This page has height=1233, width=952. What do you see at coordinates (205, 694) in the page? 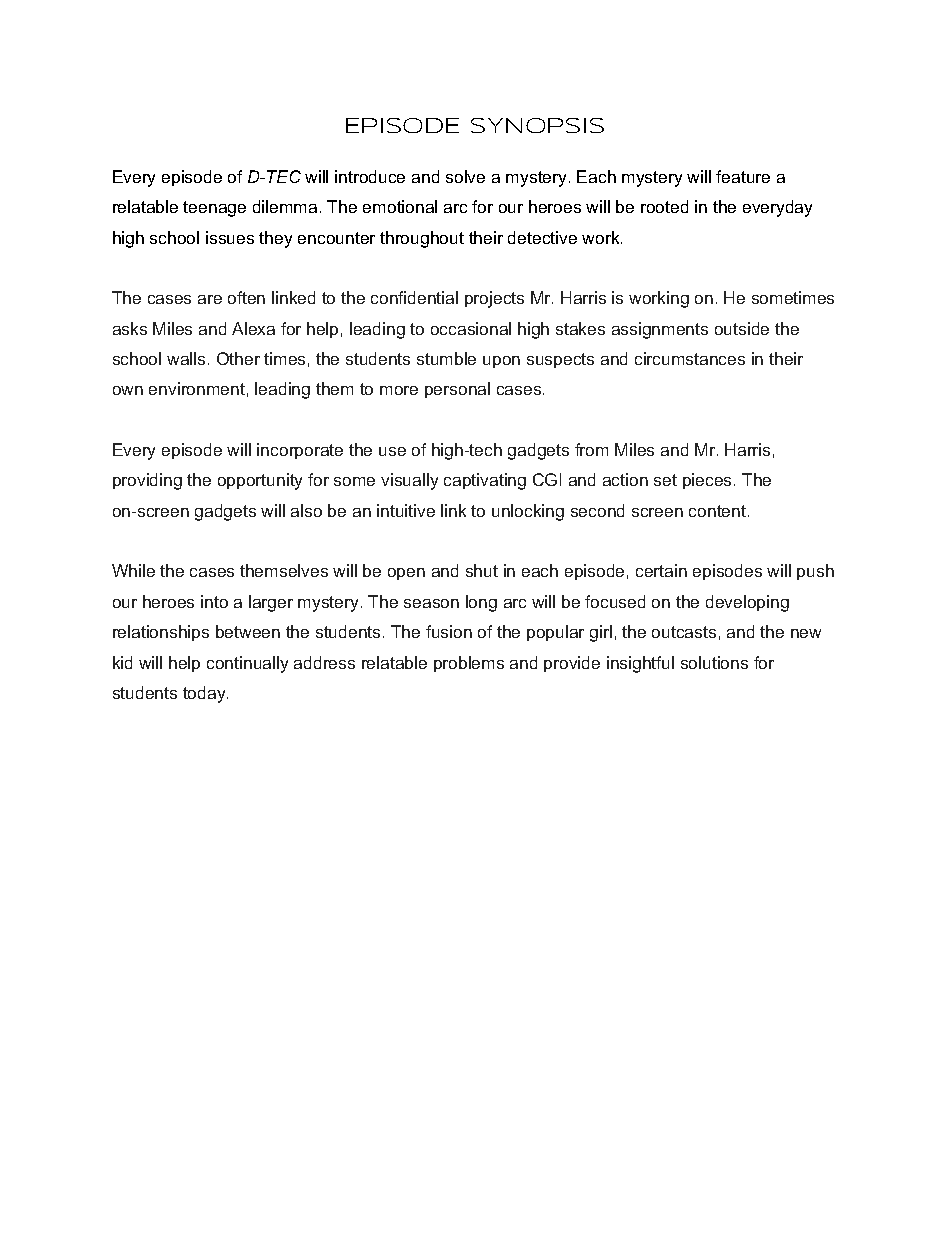
I see `today` at bounding box center [205, 694].
